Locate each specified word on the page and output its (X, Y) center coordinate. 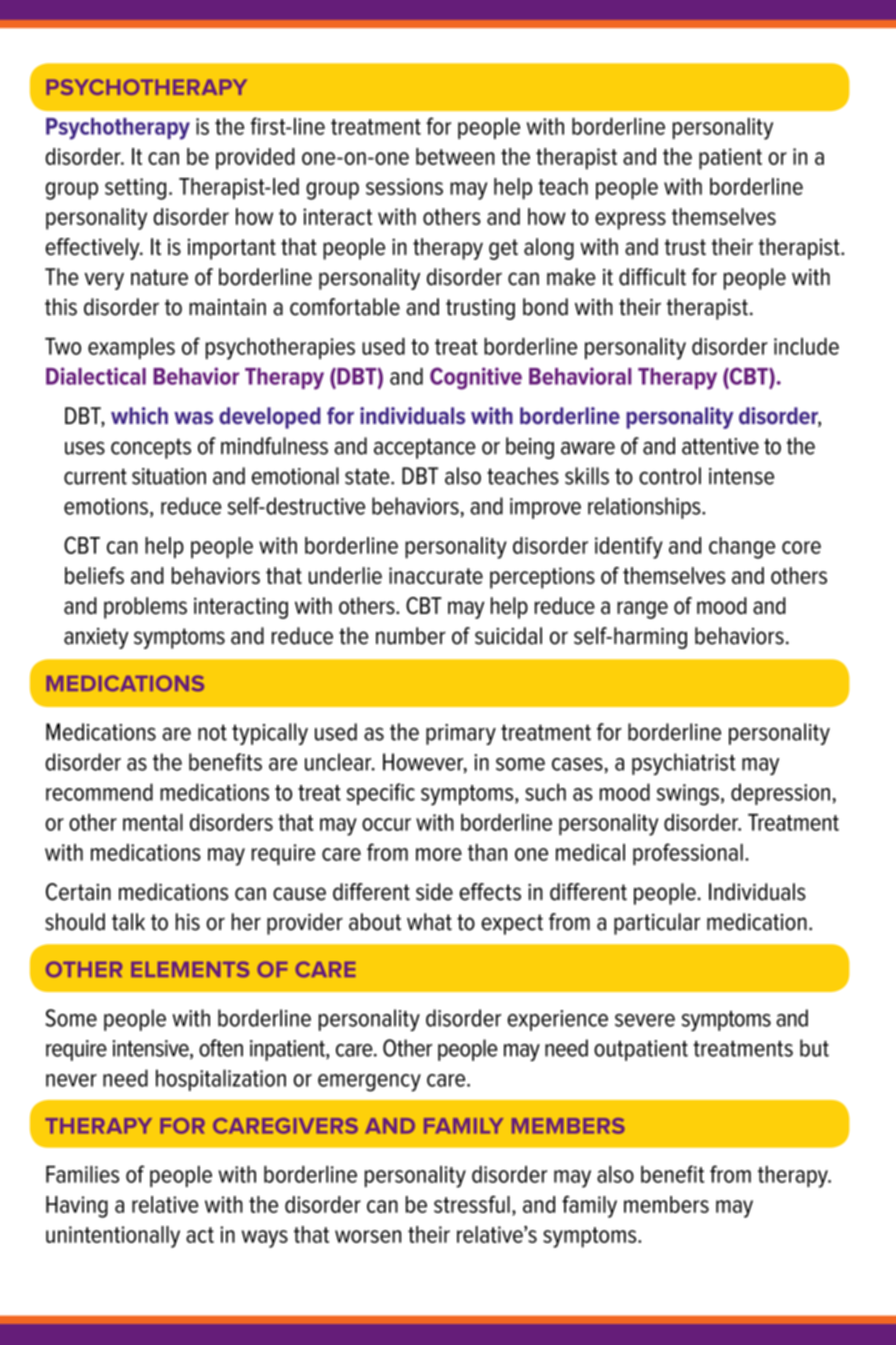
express (630, 221)
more (439, 854)
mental (153, 822)
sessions (404, 186)
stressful (472, 1204)
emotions (106, 506)
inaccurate (436, 575)
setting (135, 189)
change (742, 548)
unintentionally (113, 1237)
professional (688, 854)
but (814, 1048)
